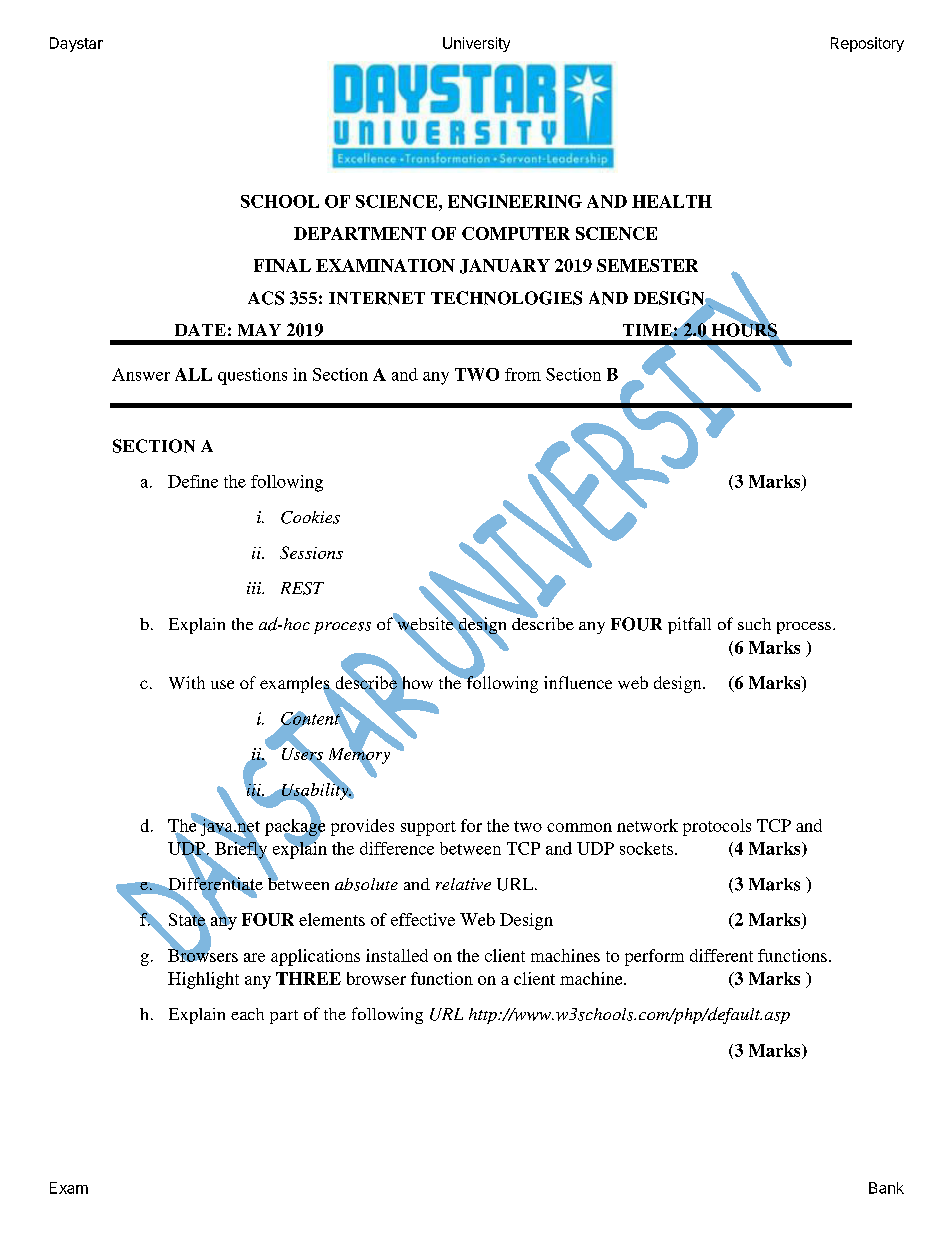  Describe the element at coordinates (463, 884) in the document. I see `relative` at that location.
